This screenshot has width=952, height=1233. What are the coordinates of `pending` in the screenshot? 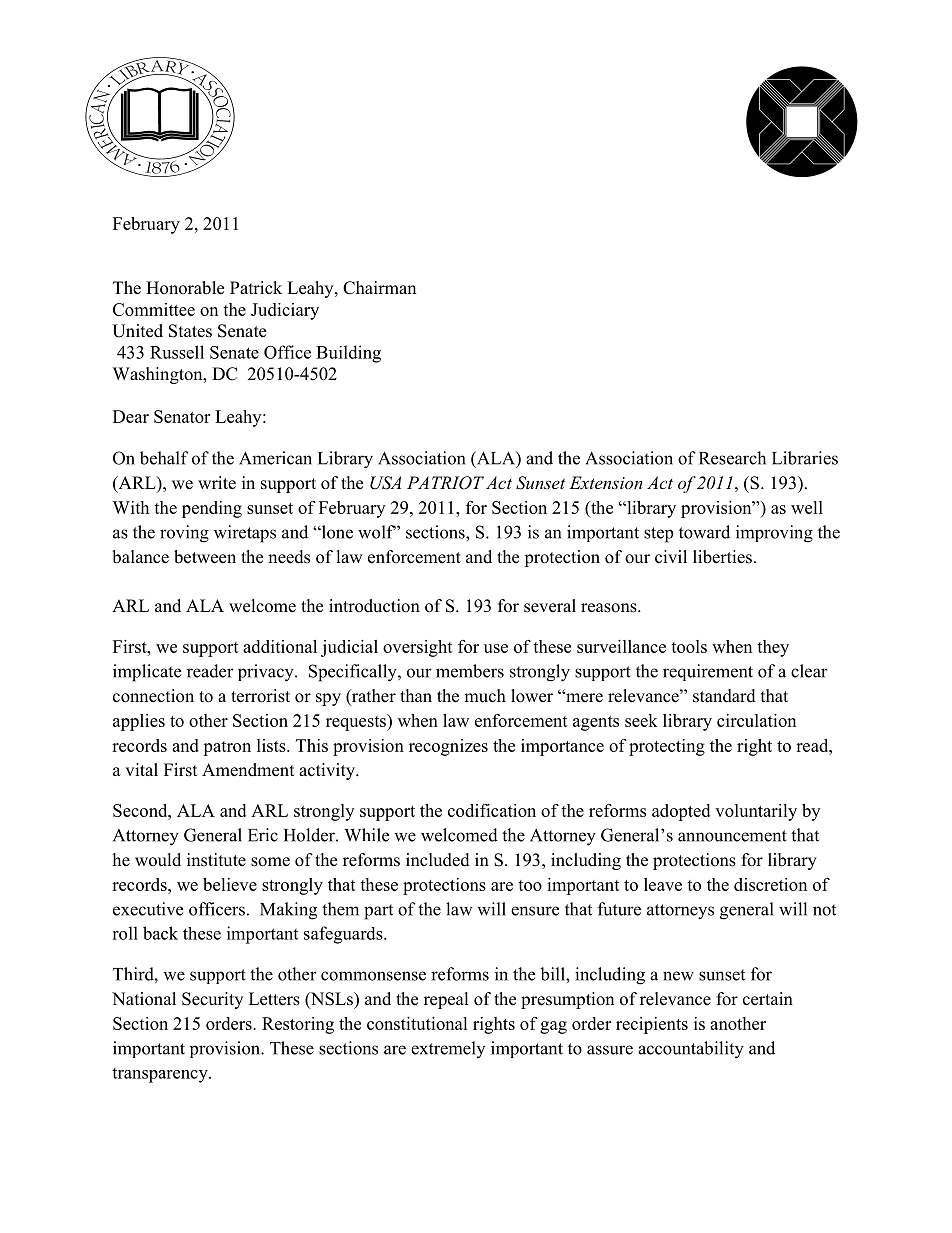 It's located at (212, 509).
